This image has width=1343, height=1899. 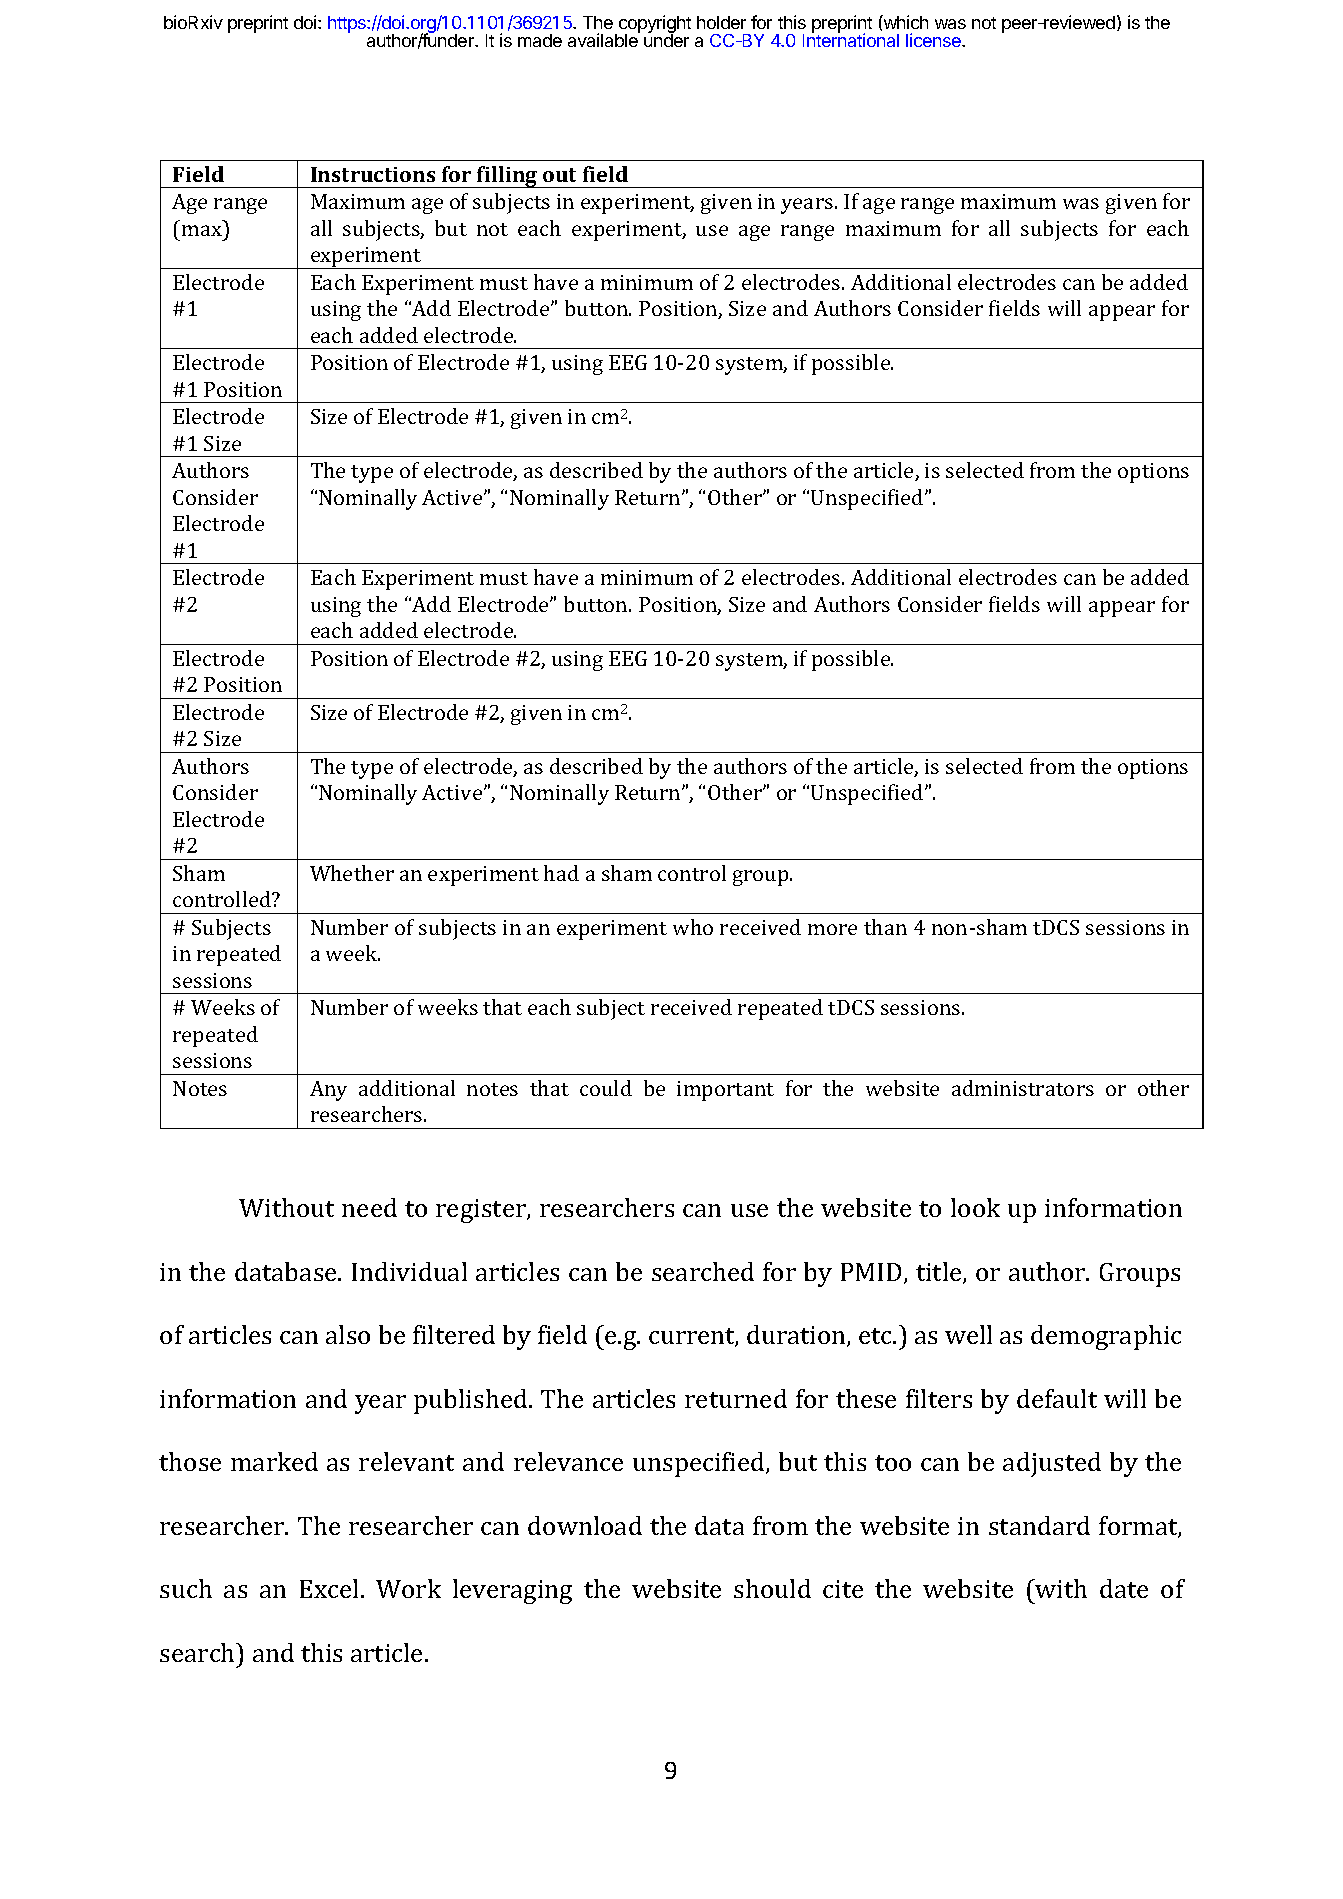 What do you see at coordinates (561, 873) in the image?
I see `had` at bounding box center [561, 873].
